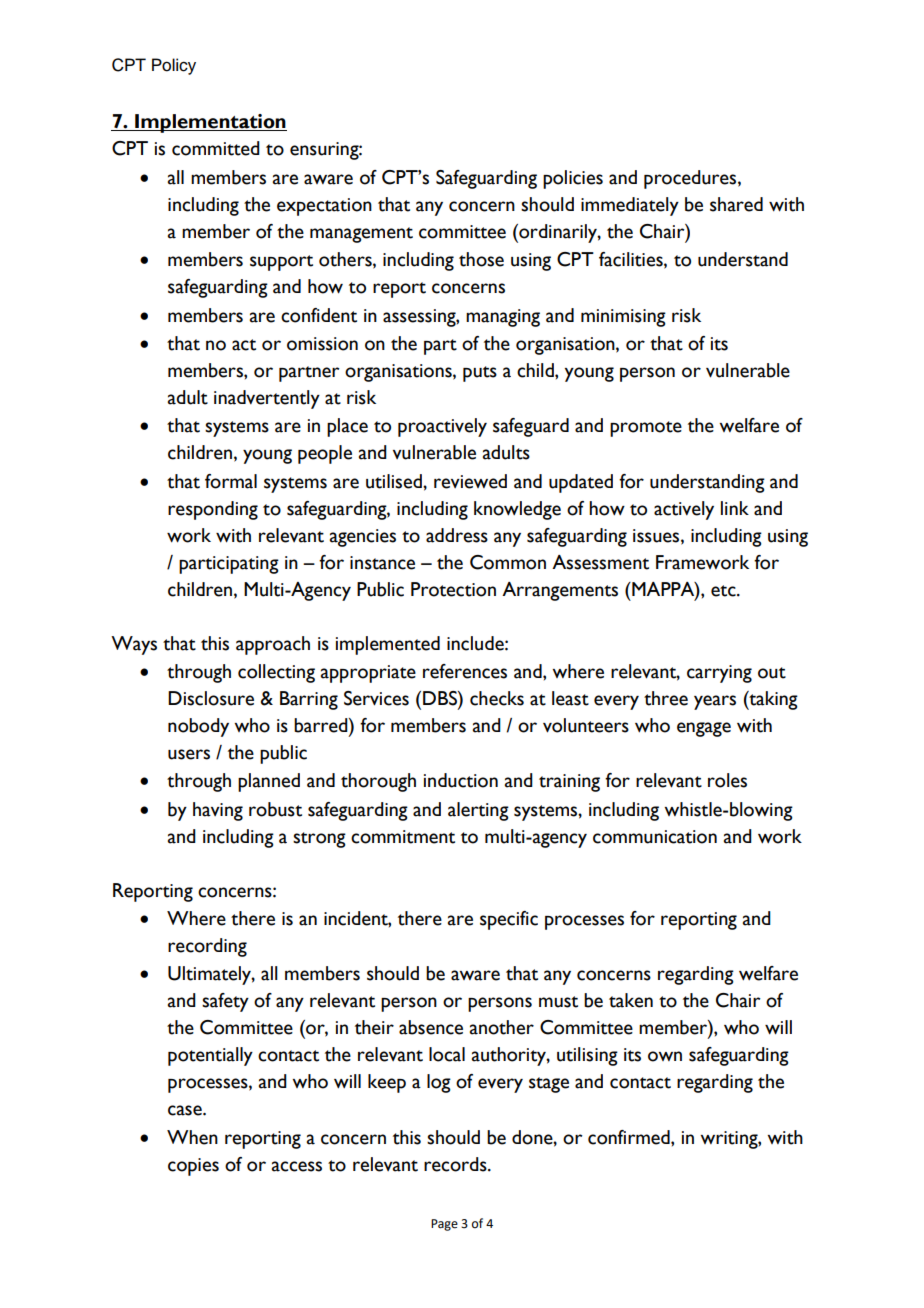 This document has width=924, height=1308. What do you see at coordinates (210, 123) in the document?
I see `Implementation` at bounding box center [210, 123].
